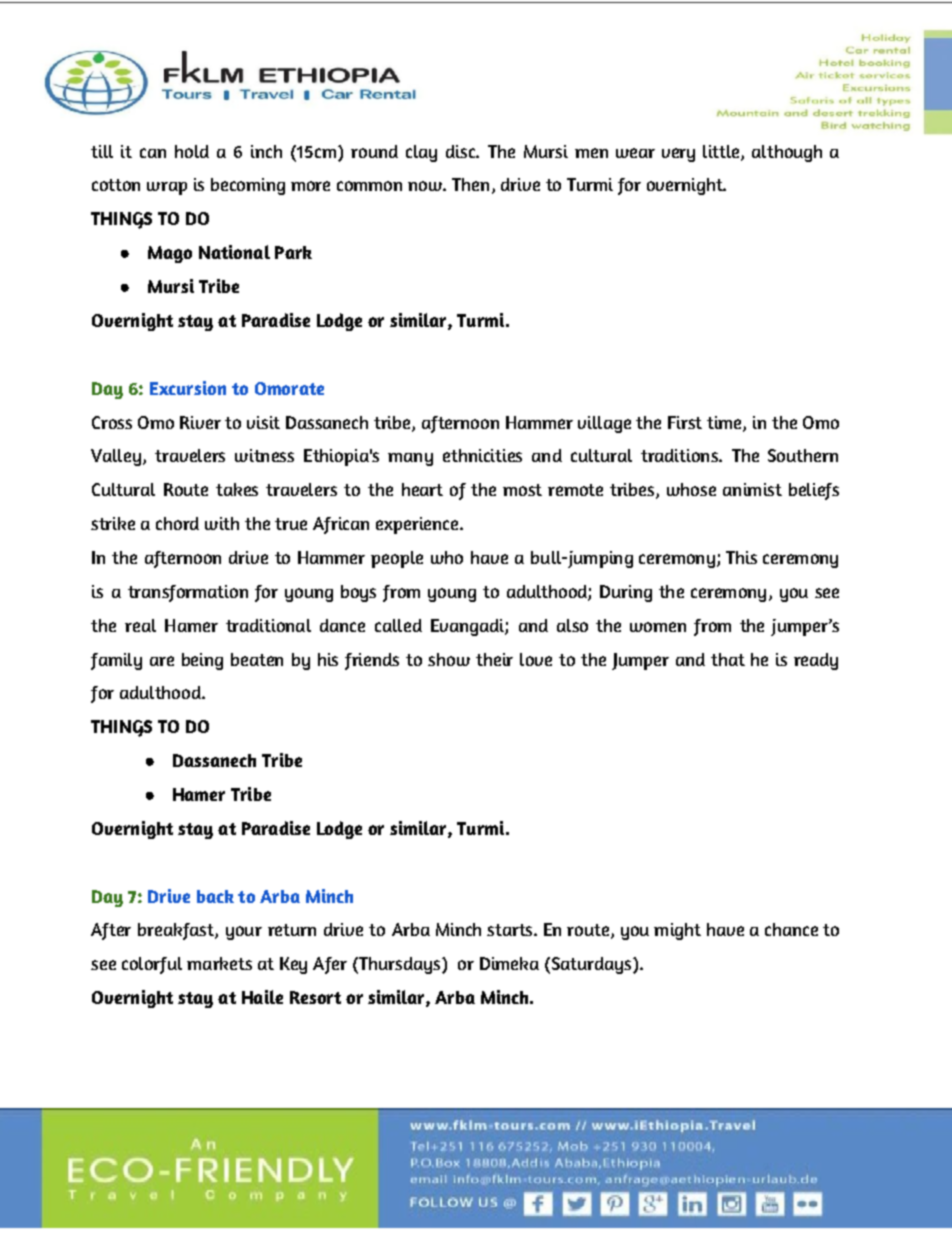 Image resolution: width=952 pixels, height=1233 pixels. I want to click on that, so click(728, 659).
